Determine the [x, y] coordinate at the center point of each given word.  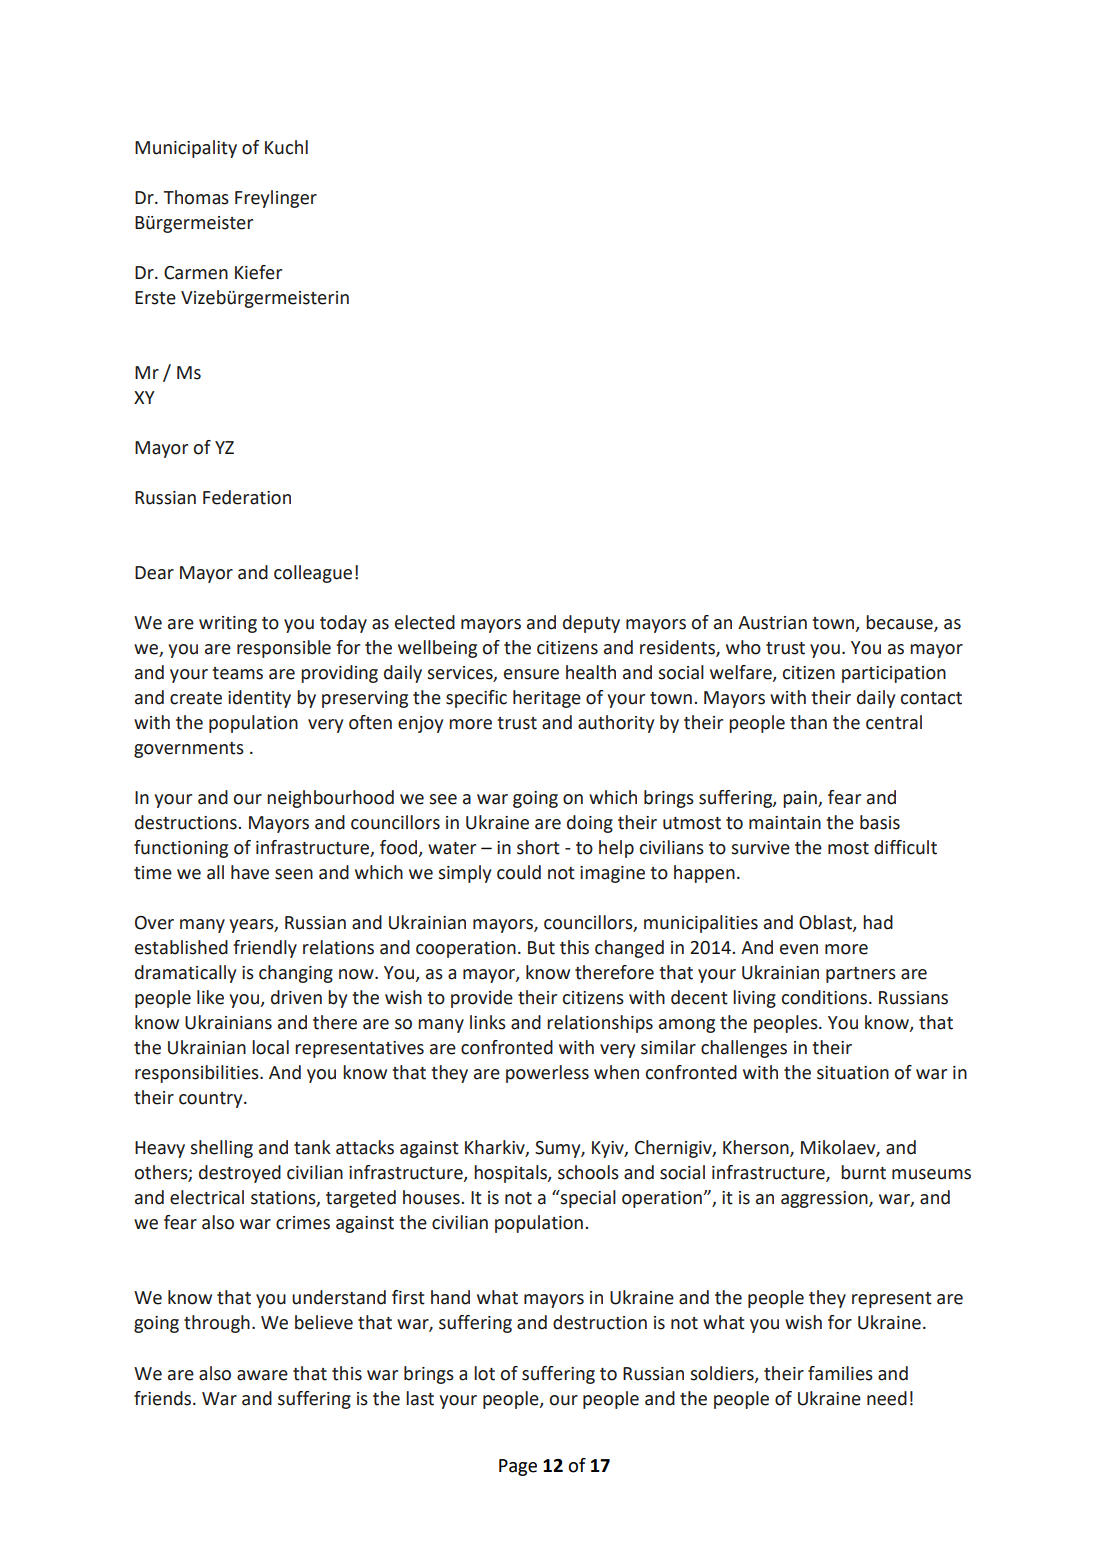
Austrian [772, 623]
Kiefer [258, 272]
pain [801, 799]
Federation [247, 497]
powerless [547, 1074]
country [212, 1100]
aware [262, 1375]
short [538, 847]
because [900, 623]
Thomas [196, 197]
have [250, 872]
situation [853, 1073]
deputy [591, 624]
